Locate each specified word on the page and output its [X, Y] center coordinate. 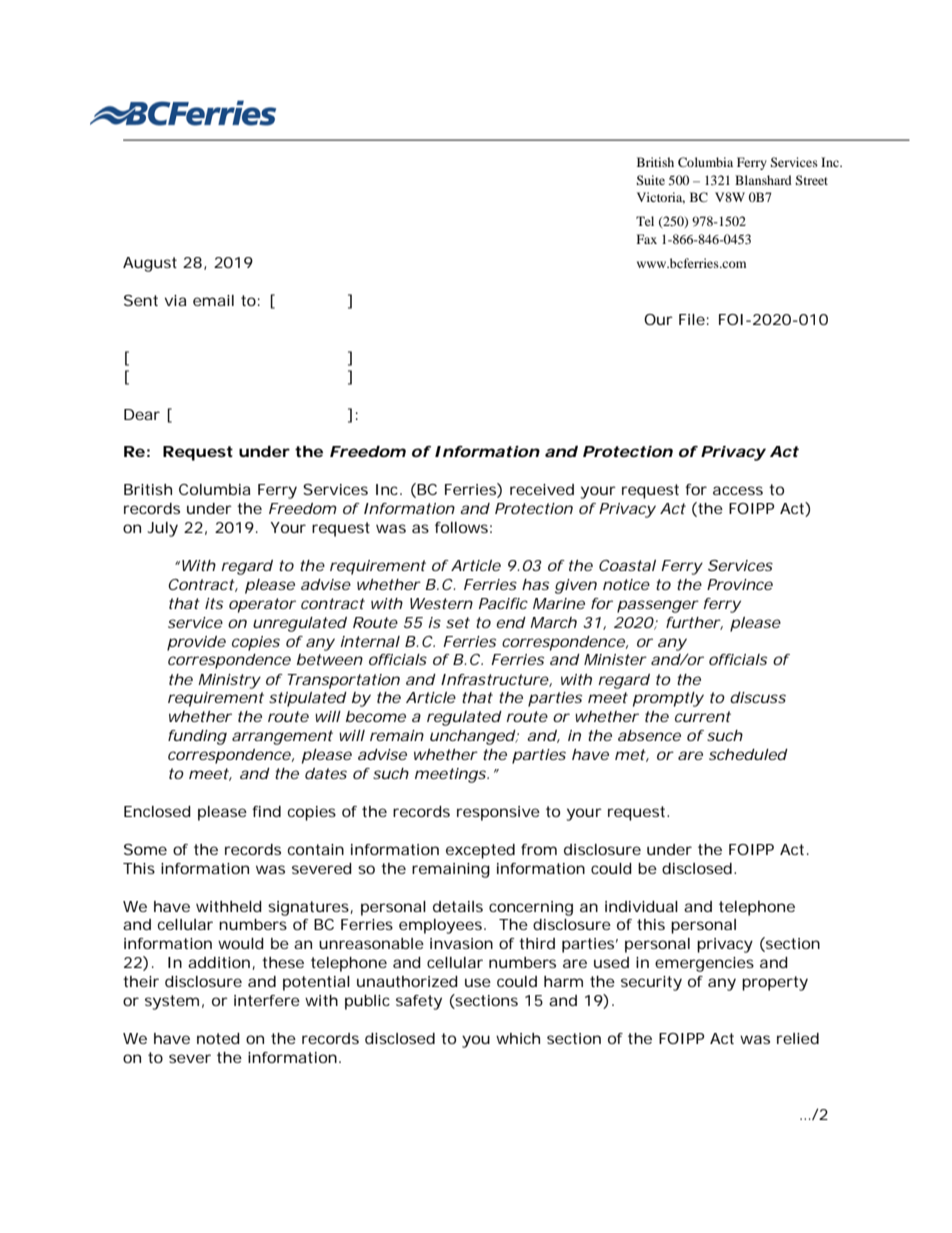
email [213, 300]
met [630, 754]
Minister [614, 659]
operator [261, 605]
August [150, 264]
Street [811, 180]
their [141, 981]
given [574, 586]
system [170, 1002]
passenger [657, 606]
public [367, 1002]
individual [641, 906]
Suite [650, 180]
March [552, 622]
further [692, 622]
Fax [647, 239]
